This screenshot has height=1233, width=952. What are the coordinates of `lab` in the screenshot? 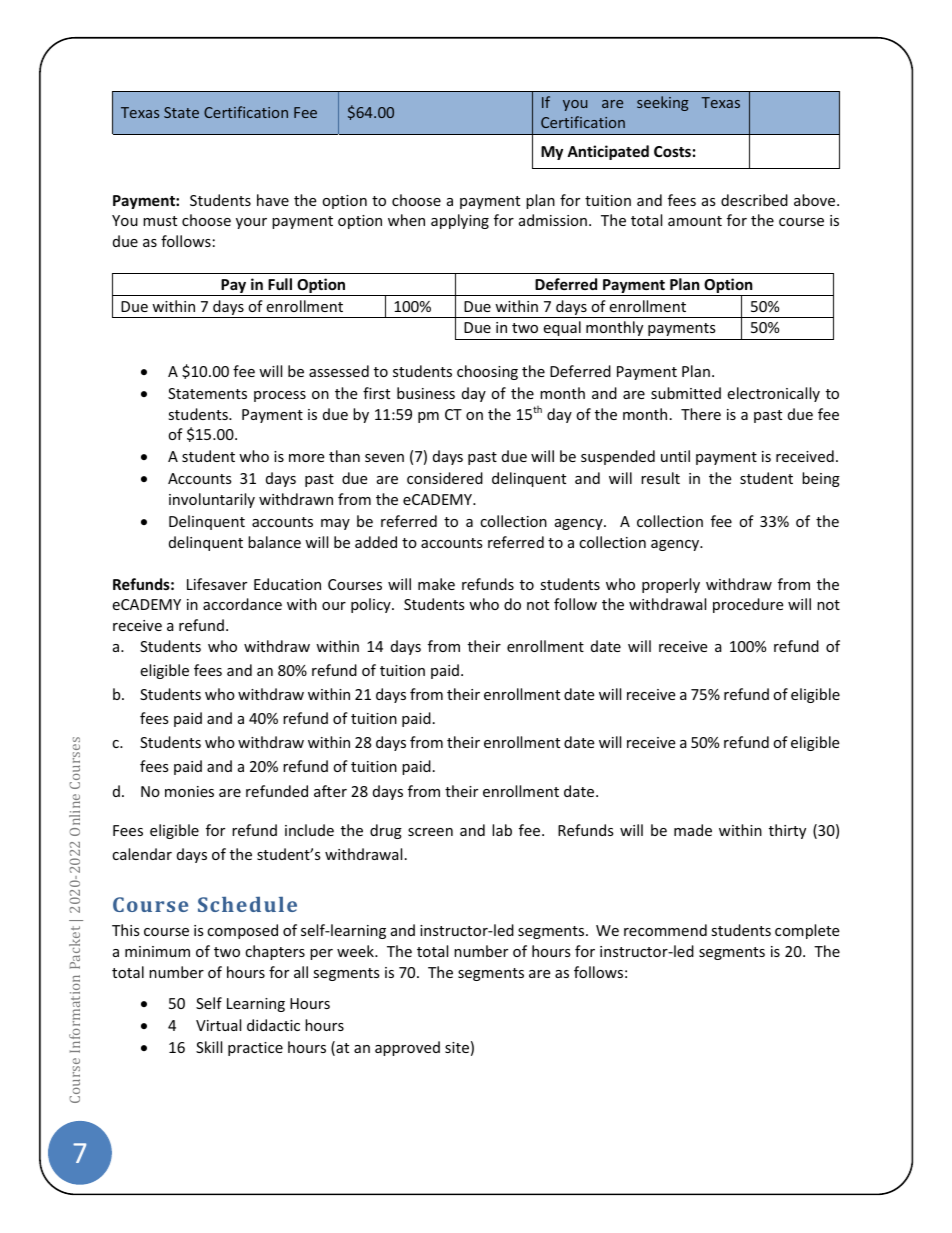 It's located at (502, 830).
